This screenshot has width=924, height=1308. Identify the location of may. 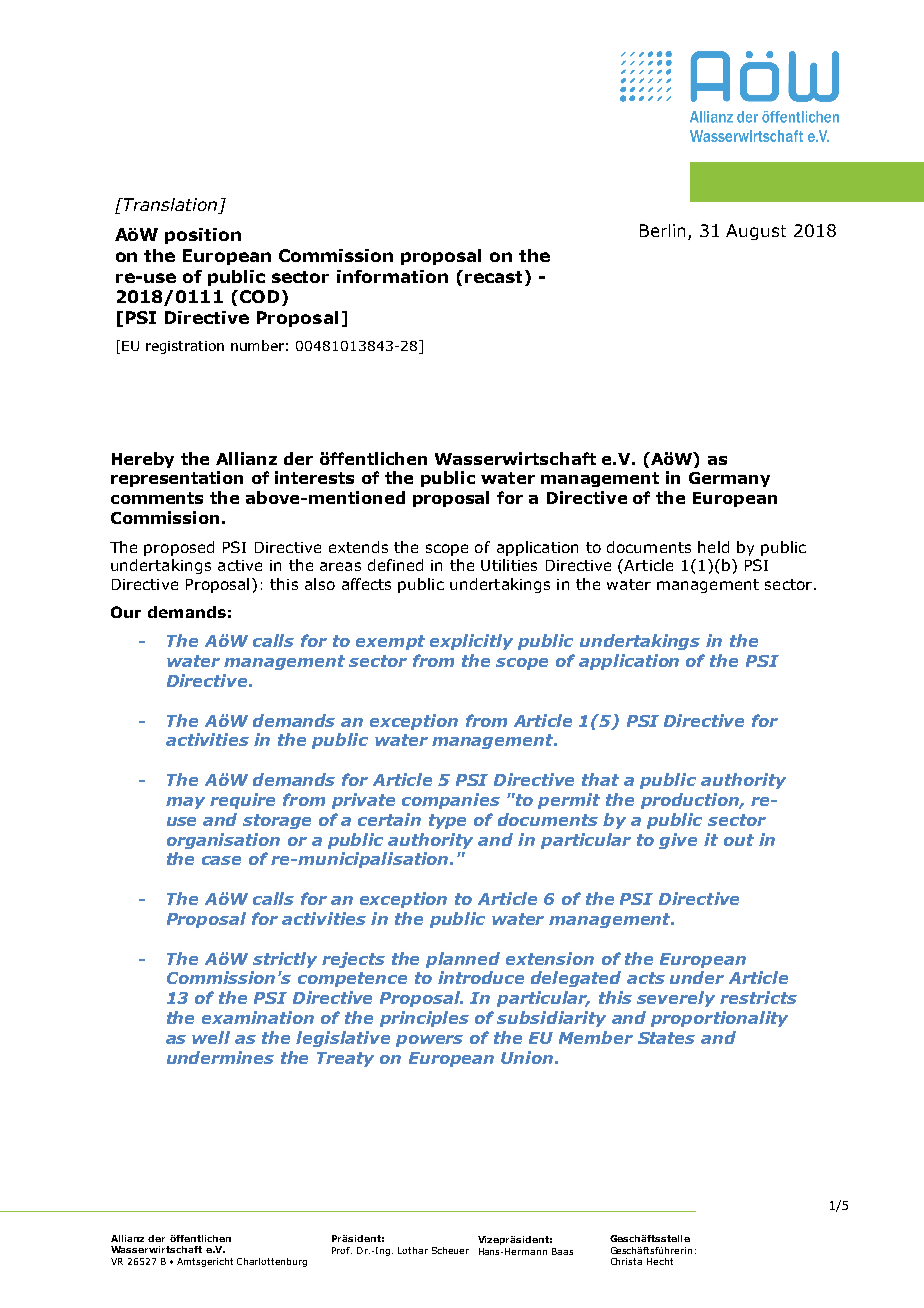
(185, 803).
